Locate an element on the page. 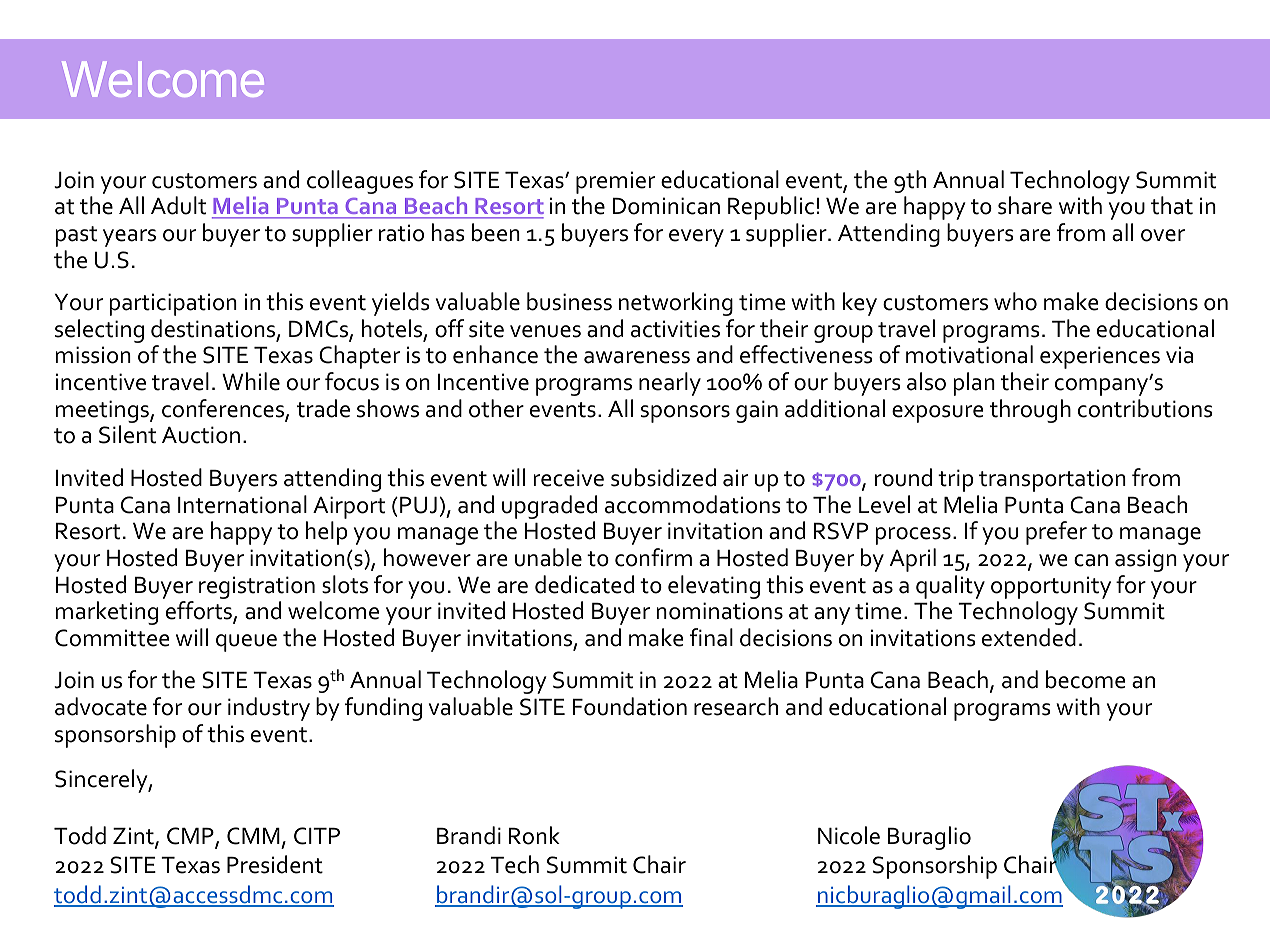 This document has height=952, width=1270. final is located at coordinates (711, 637).
